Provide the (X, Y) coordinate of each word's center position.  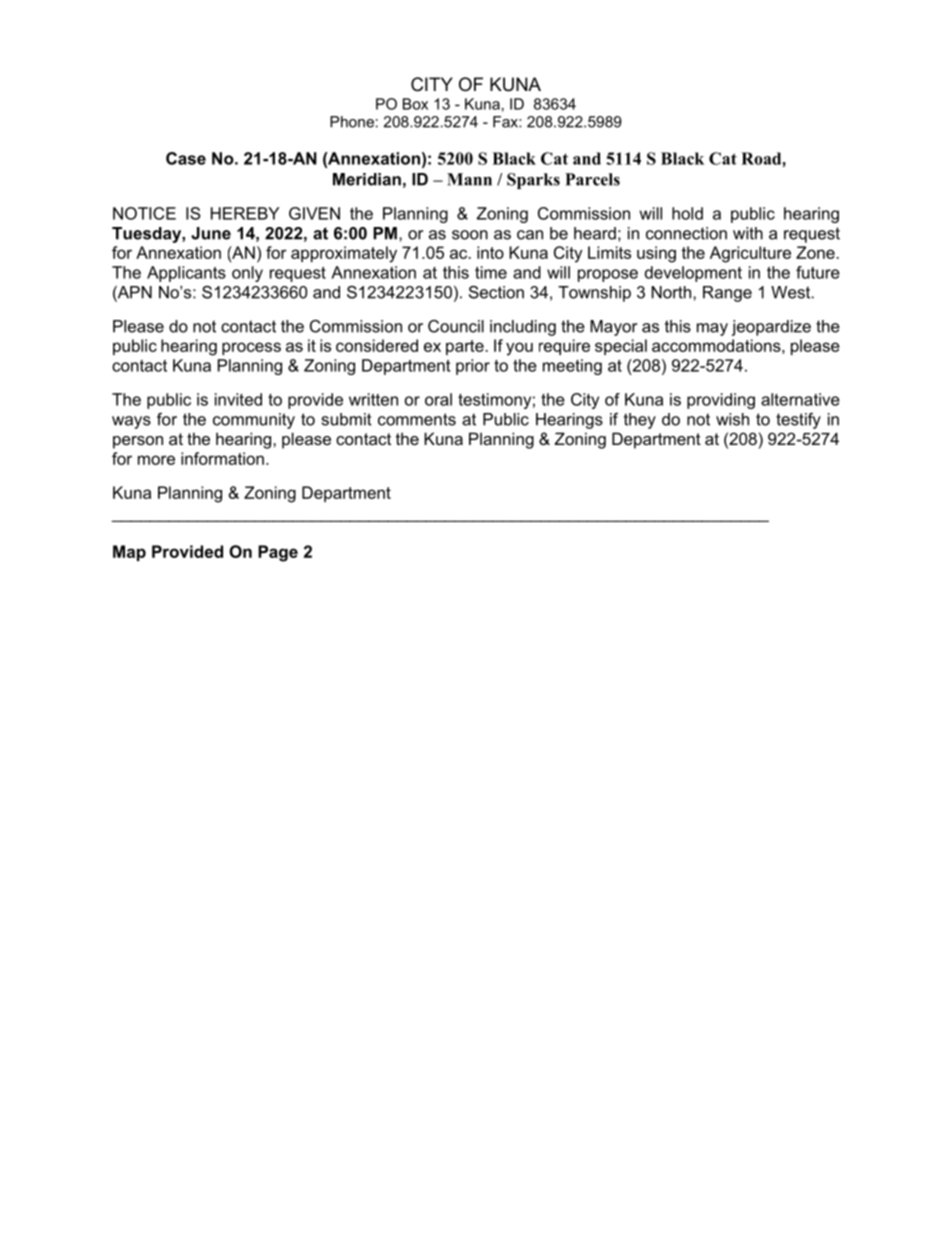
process (251, 348)
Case (186, 158)
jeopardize (771, 328)
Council (456, 326)
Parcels (592, 179)
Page (278, 553)
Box (415, 104)
